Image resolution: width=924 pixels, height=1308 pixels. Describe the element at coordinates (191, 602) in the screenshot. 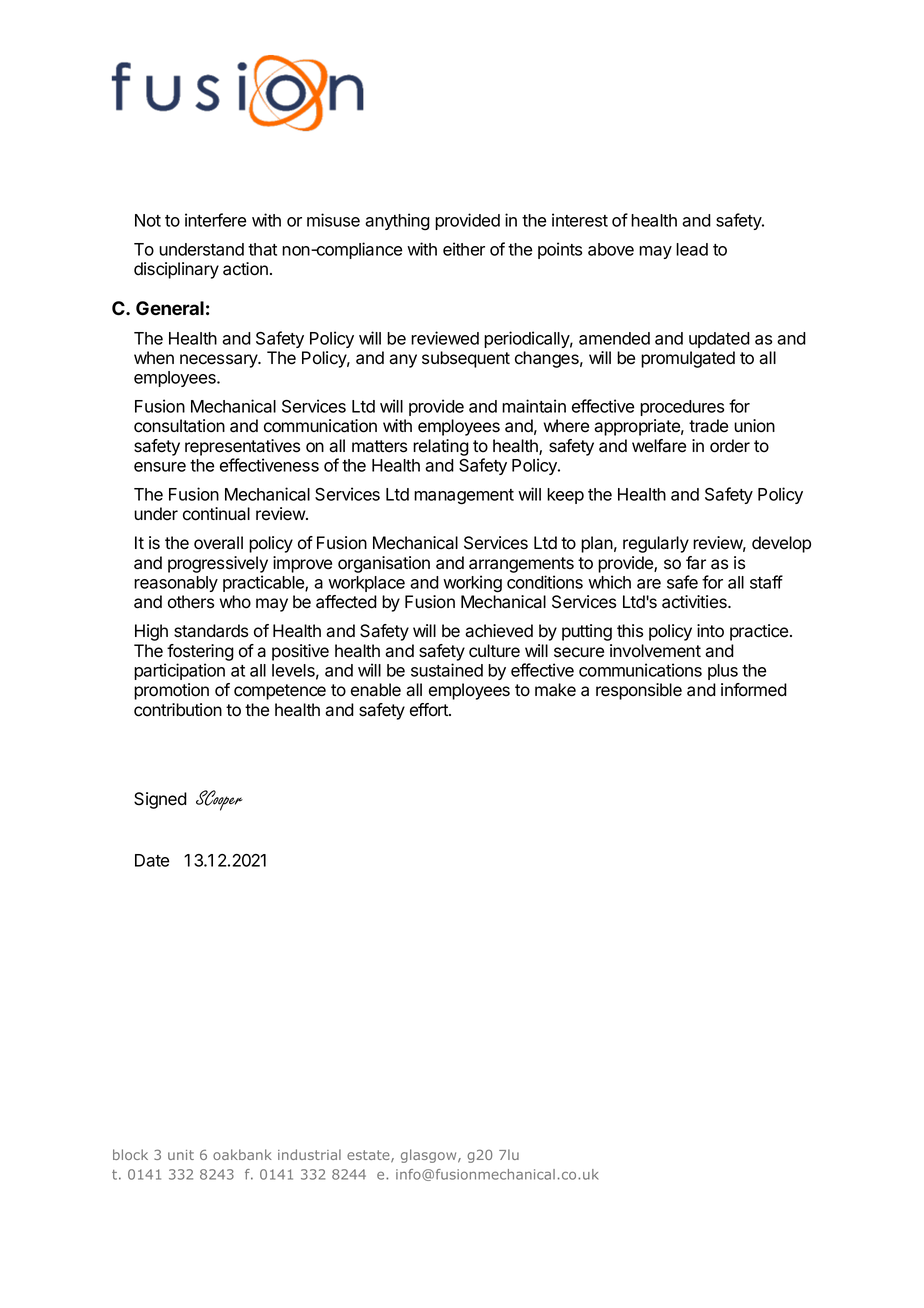

I see `others` at that location.
